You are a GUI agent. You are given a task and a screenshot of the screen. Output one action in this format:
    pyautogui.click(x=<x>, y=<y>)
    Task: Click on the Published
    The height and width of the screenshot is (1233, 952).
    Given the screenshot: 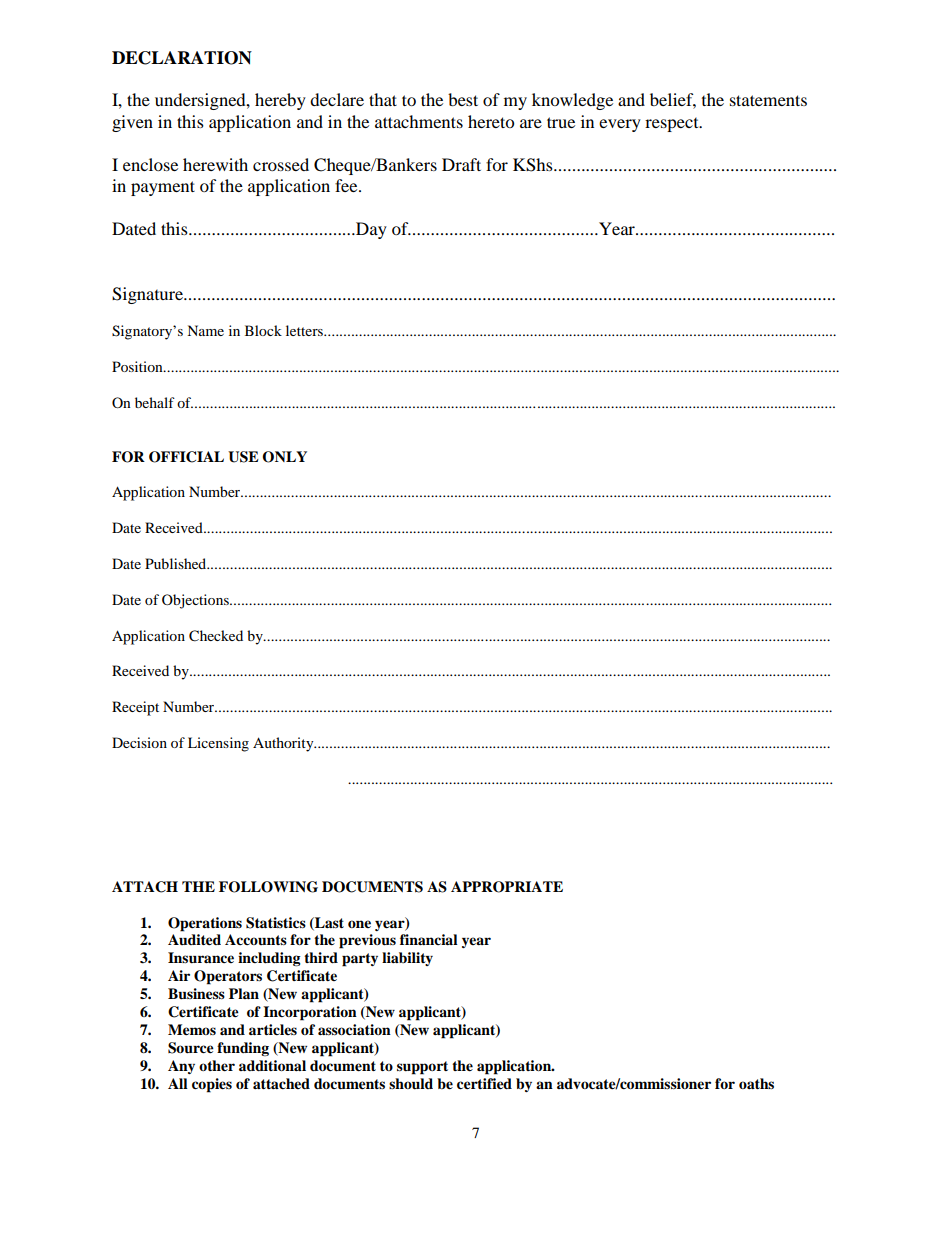 What is the action you would take?
    pyautogui.click(x=177, y=563)
